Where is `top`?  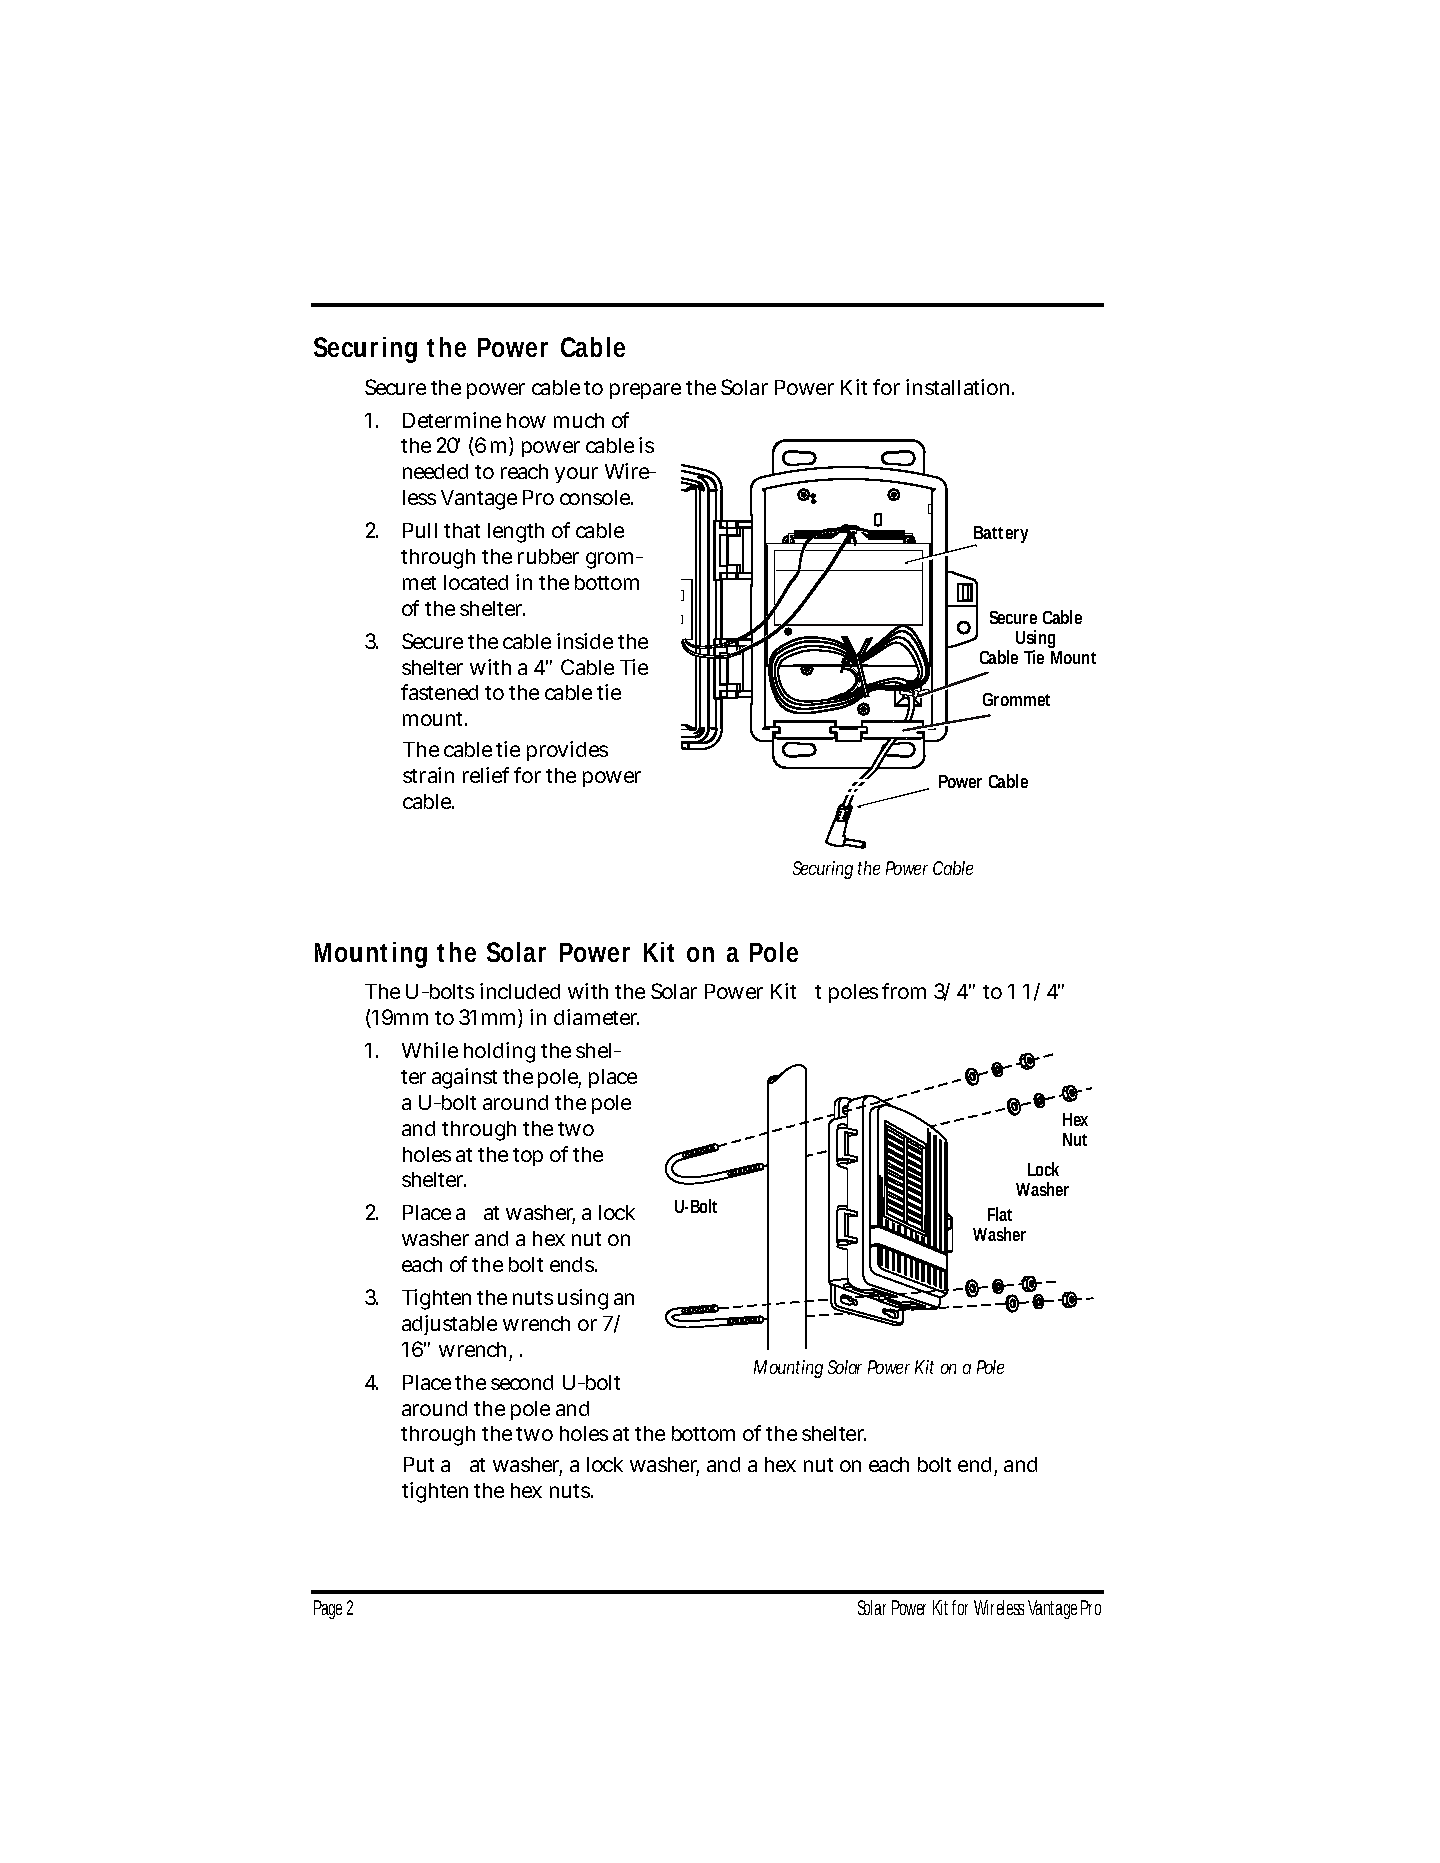 top is located at coordinates (528, 1157).
